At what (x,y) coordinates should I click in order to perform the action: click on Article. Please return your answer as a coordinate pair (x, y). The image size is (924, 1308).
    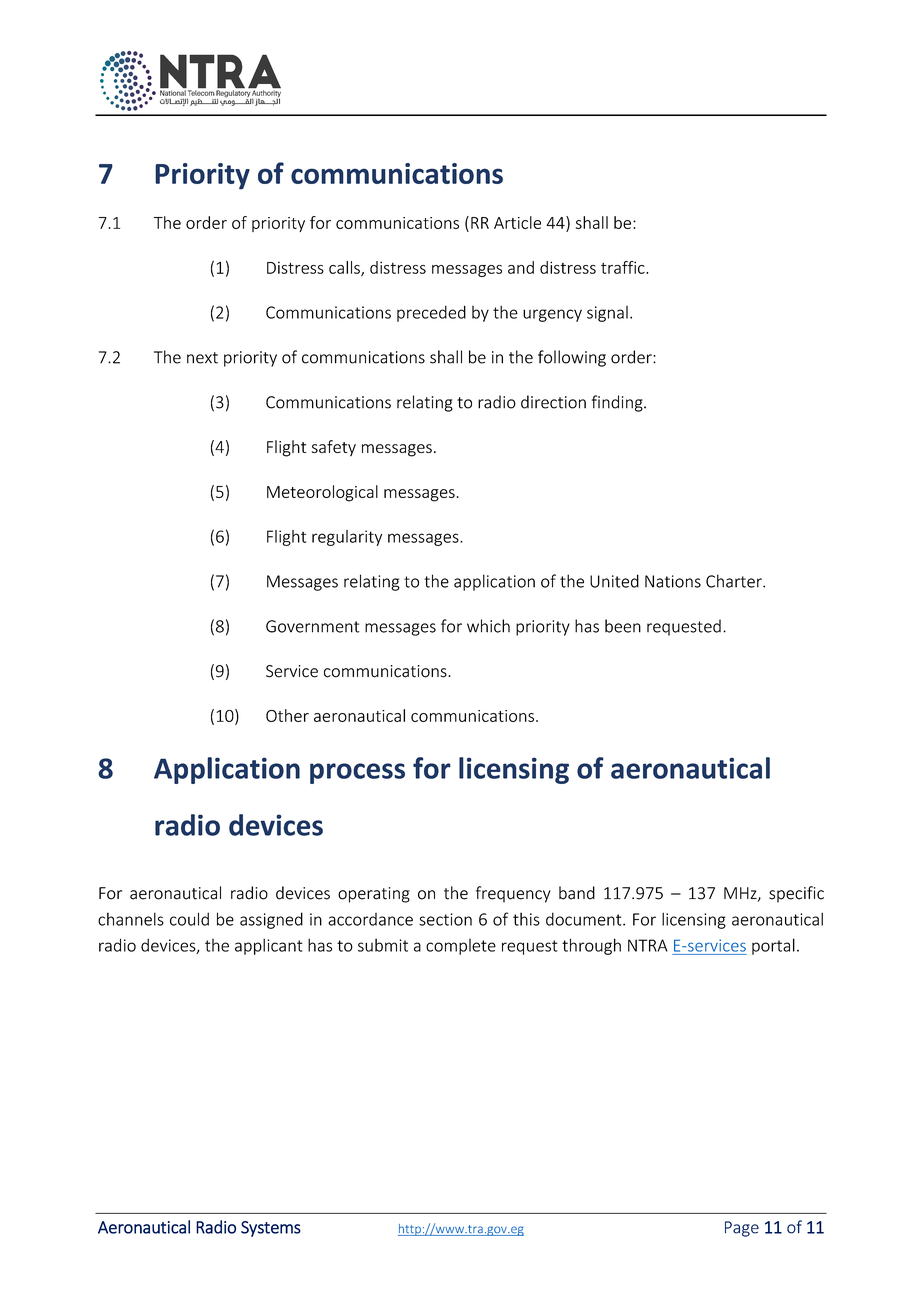
    Looking at the image, I should click on (517, 222).
